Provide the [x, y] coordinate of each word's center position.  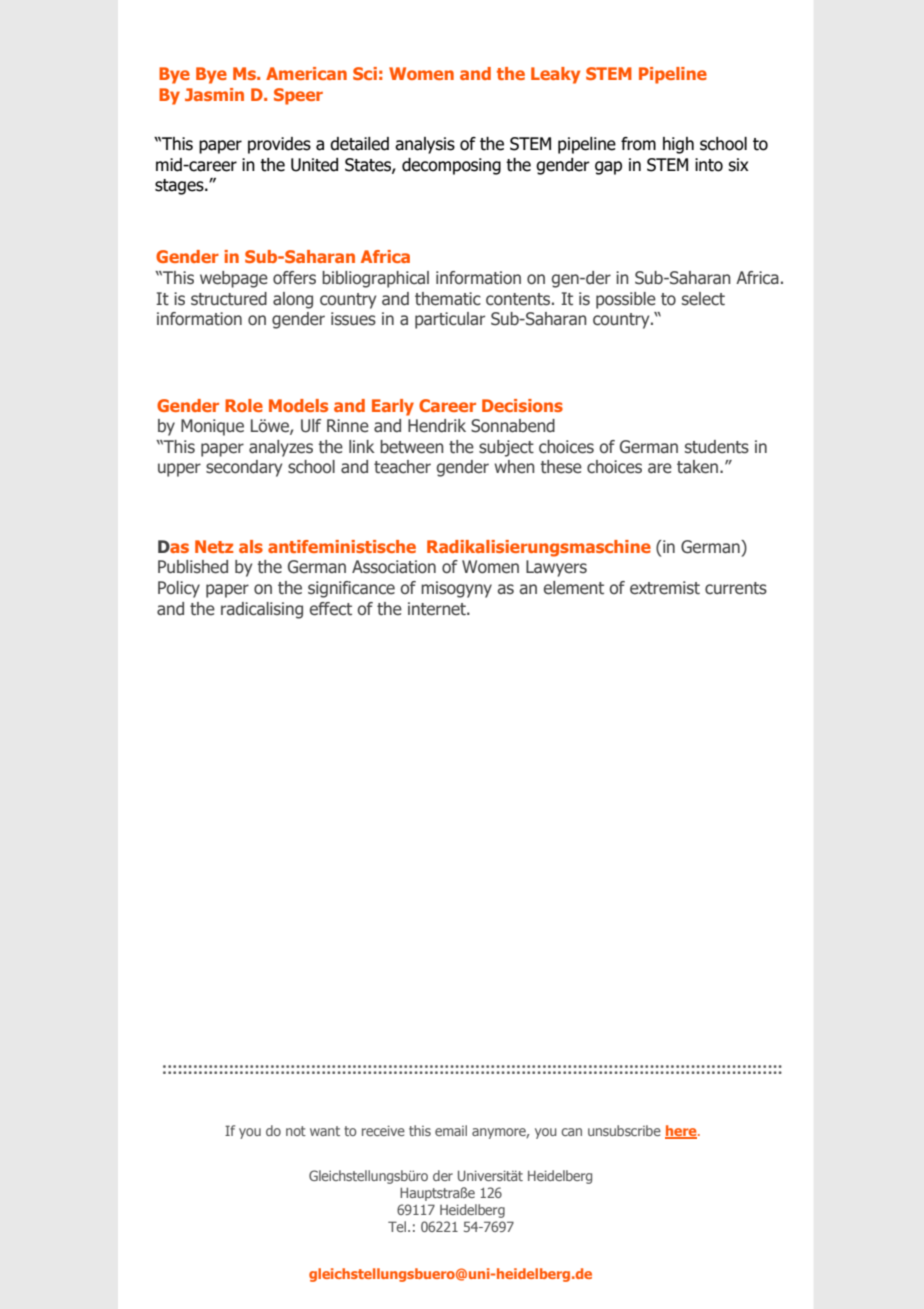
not [296, 1131]
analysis [425, 145]
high [678, 145]
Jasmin [214, 94]
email [451, 1130]
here [682, 1132]
